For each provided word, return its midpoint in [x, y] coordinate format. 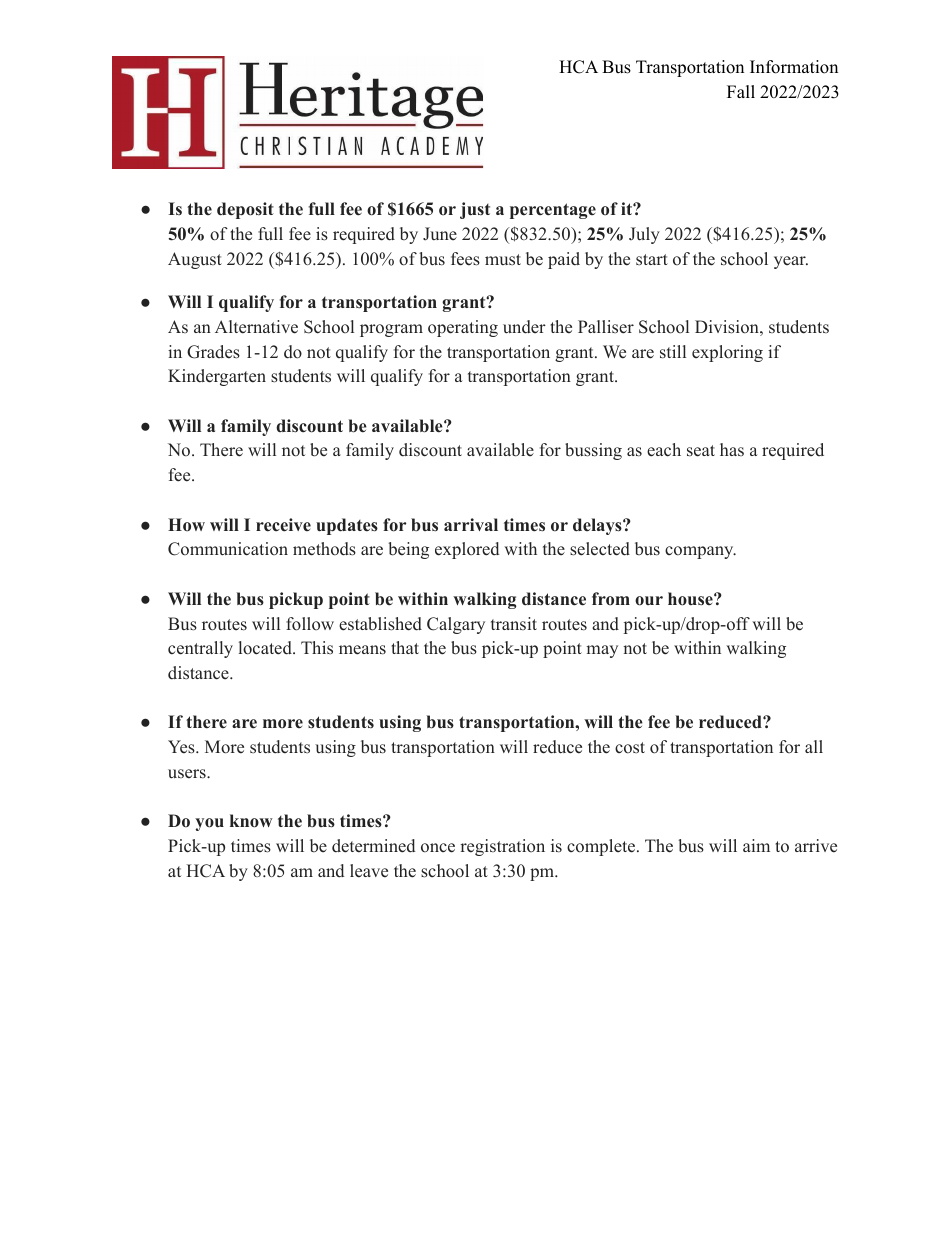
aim [756, 845]
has [732, 449]
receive [283, 525]
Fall [741, 91]
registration [502, 847]
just [475, 210]
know [251, 821]
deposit [245, 210]
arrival [471, 524]
